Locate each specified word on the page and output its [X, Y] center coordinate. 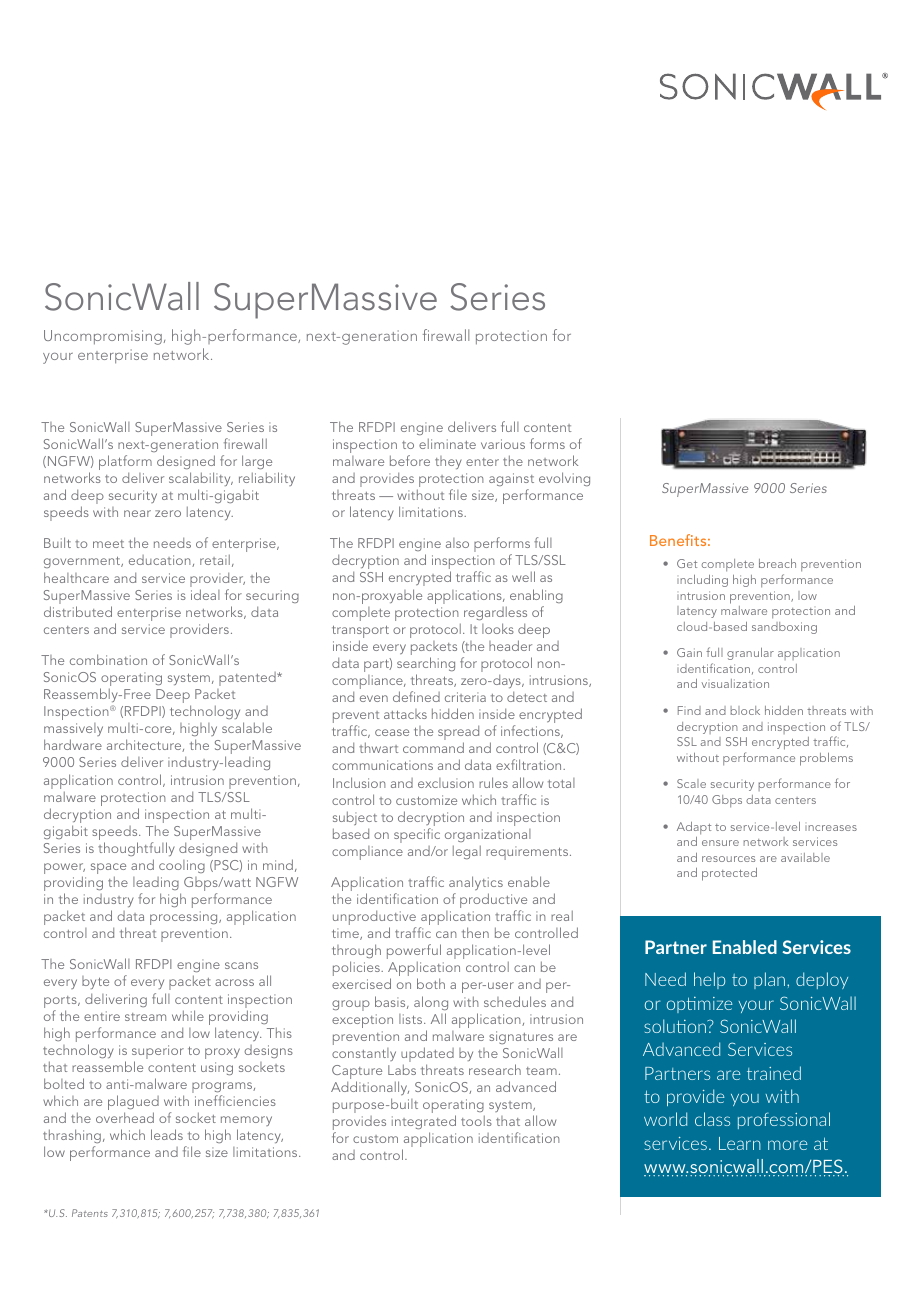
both [431, 983]
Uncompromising [103, 337]
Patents [90, 1213]
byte [95, 982]
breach [777, 563]
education [161, 561]
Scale [691, 783]
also [457, 543]
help [709, 980]
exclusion [446, 783]
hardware [73, 744]
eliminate [447, 443]
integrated [424, 1122]
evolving [564, 479]
